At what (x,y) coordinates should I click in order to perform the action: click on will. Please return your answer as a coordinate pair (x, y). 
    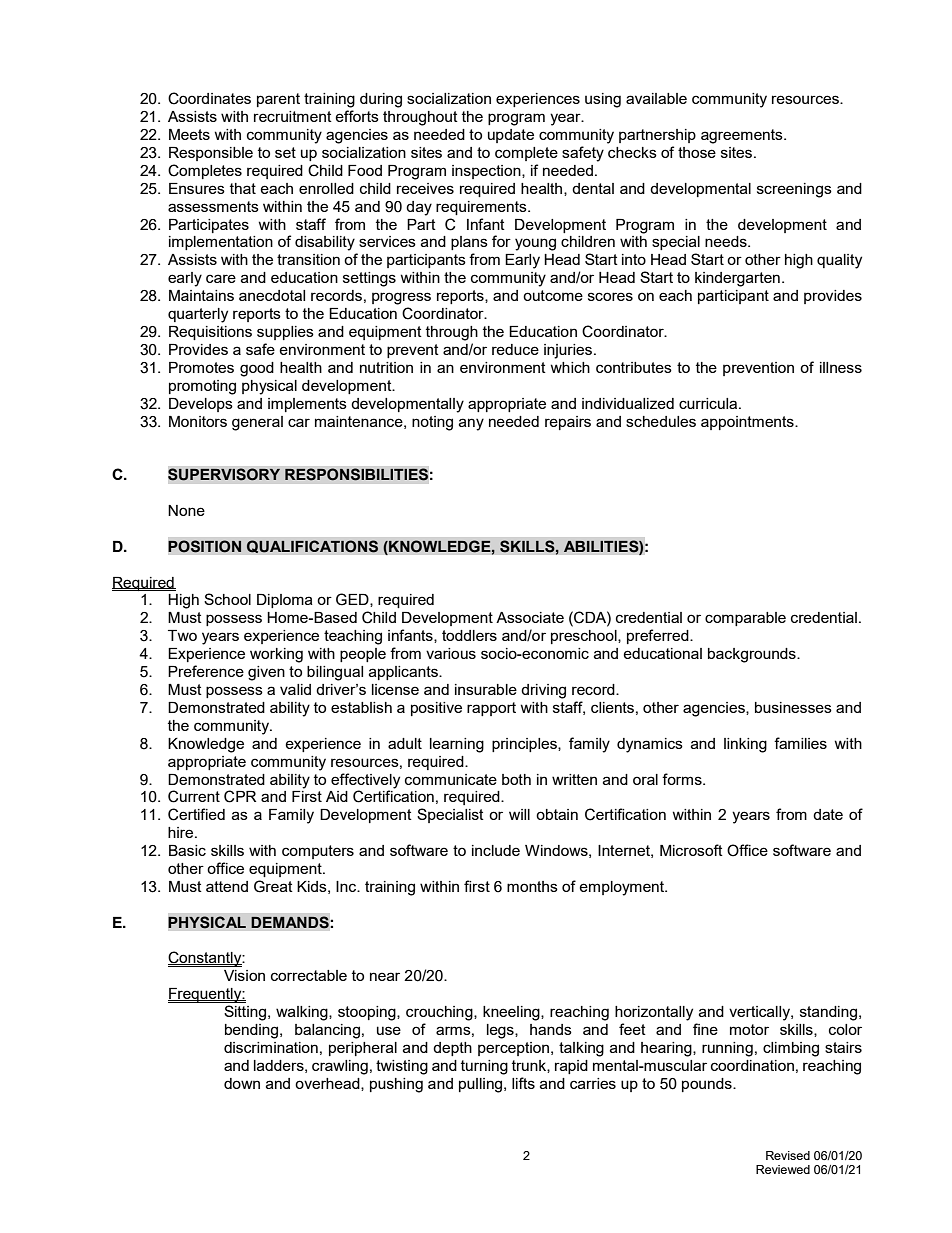
    Looking at the image, I should click on (519, 814).
